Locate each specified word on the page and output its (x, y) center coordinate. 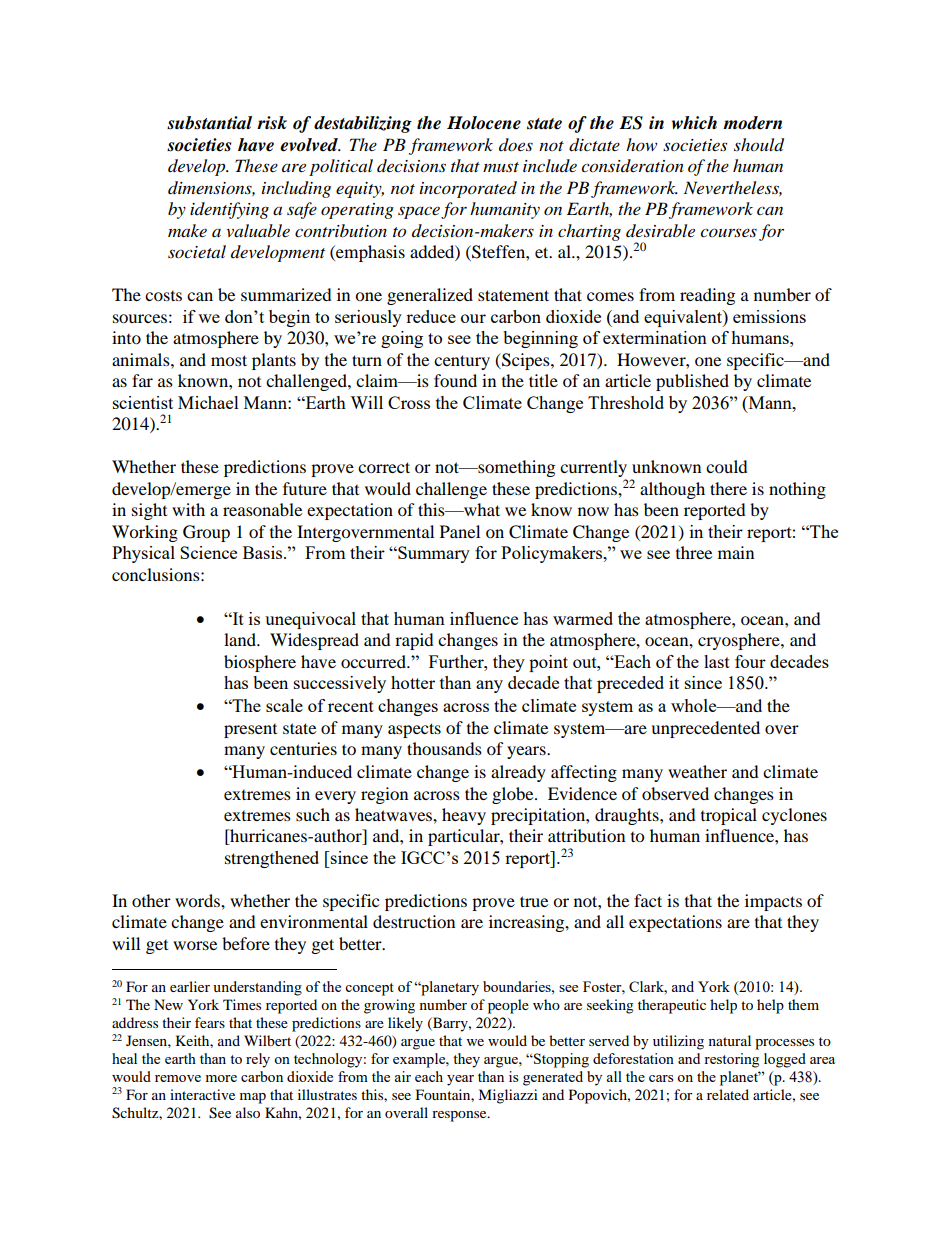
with (188, 509)
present (250, 731)
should (759, 145)
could (727, 466)
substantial (209, 123)
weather (697, 771)
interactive (202, 1094)
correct (384, 467)
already (518, 773)
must (501, 167)
